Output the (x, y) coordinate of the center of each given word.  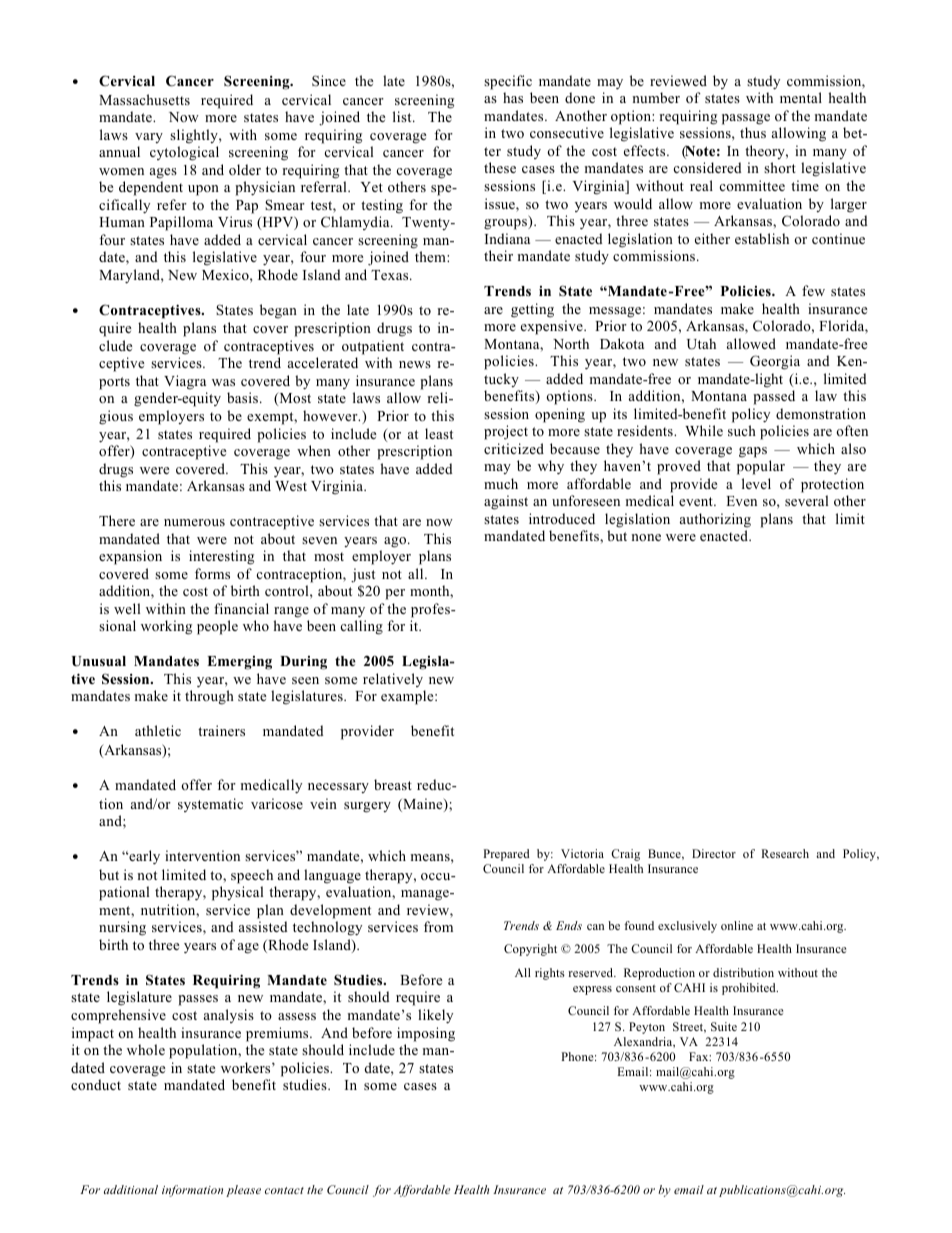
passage (746, 119)
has (513, 97)
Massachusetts (144, 99)
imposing (426, 1034)
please (243, 1191)
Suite (724, 1026)
